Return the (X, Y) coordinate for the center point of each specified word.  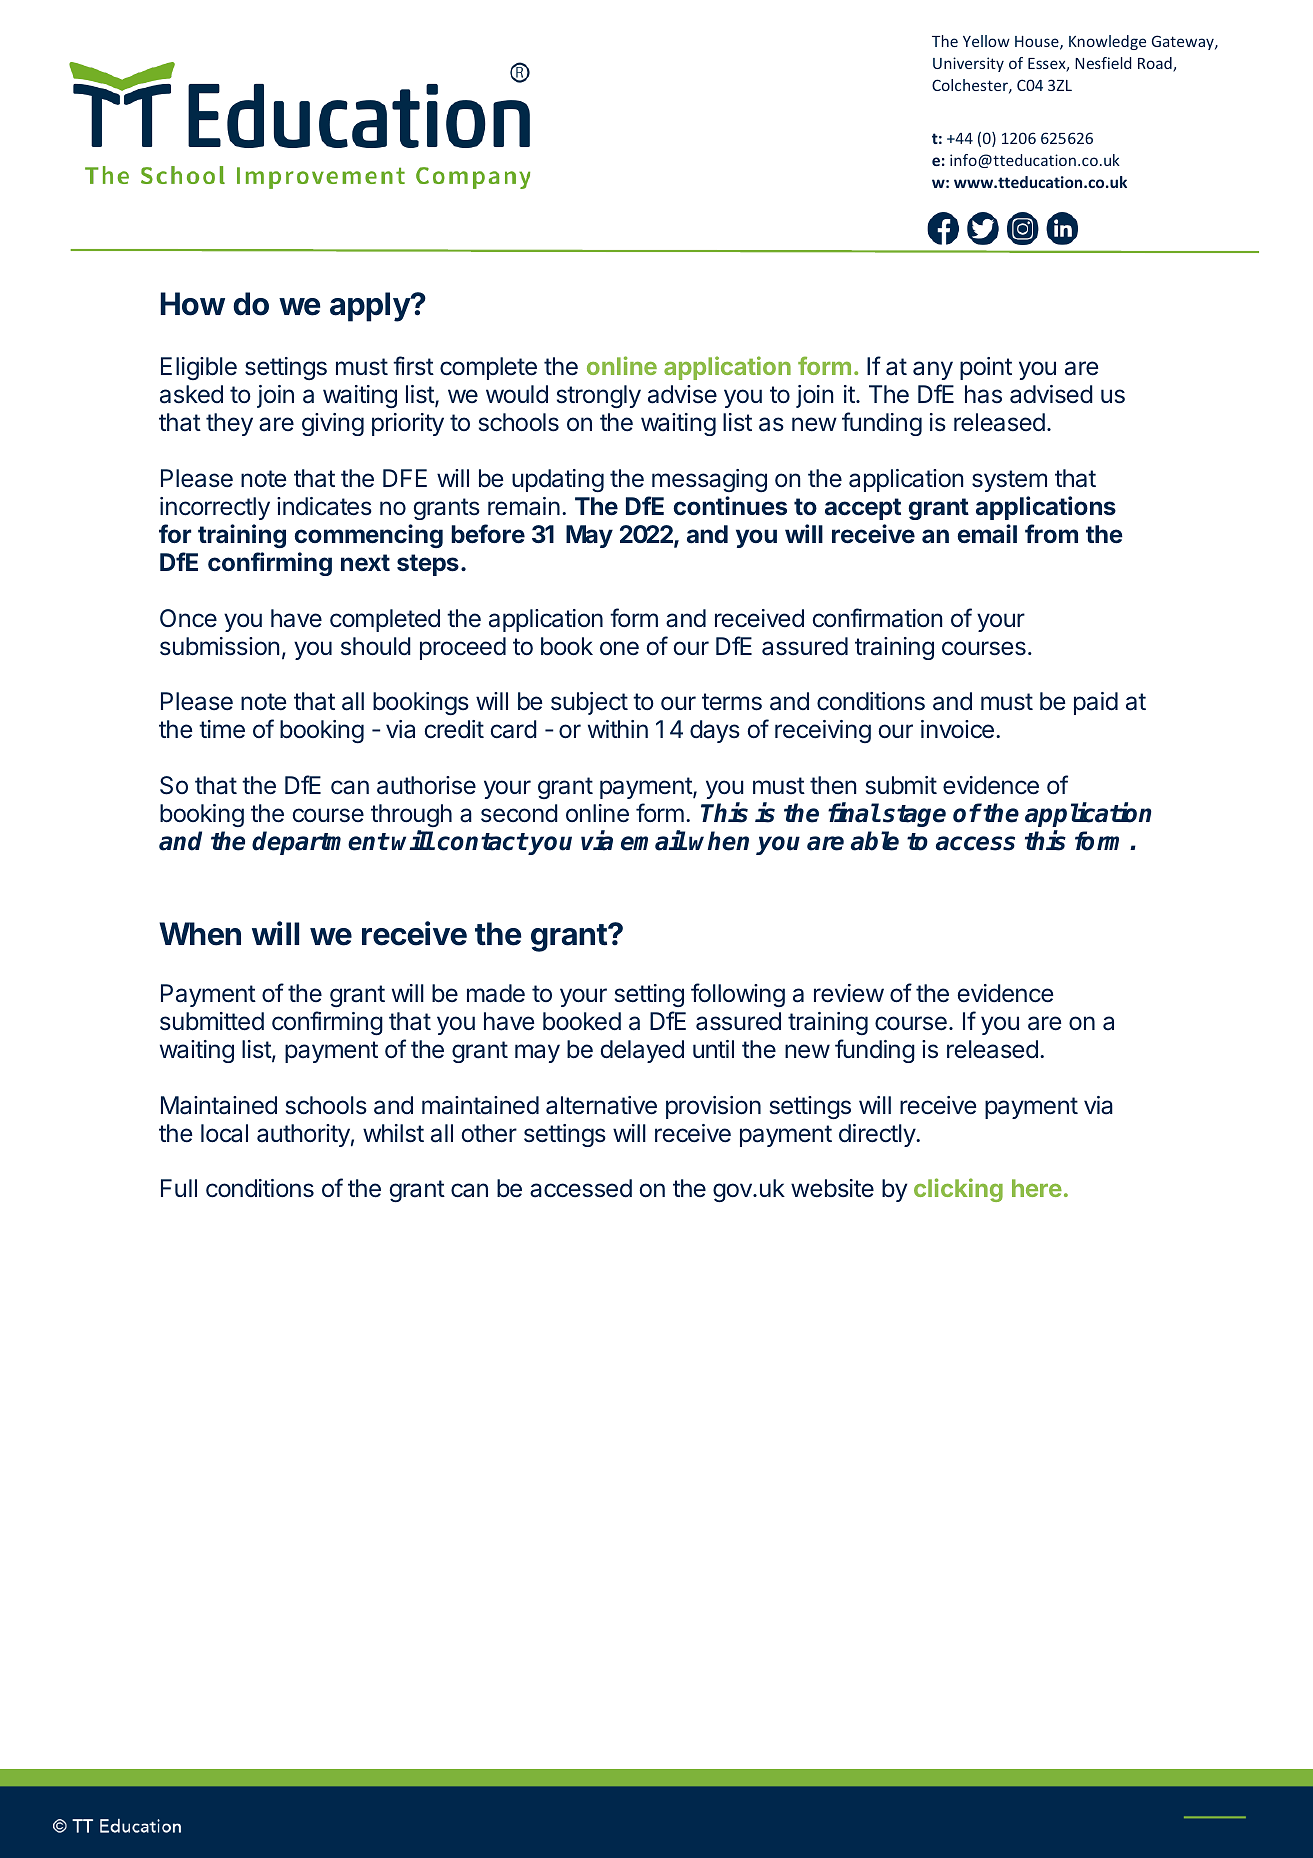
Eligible (199, 368)
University (968, 64)
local (224, 1133)
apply (371, 307)
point (986, 368)
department (320, 843)
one (619, 648)
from (1051, 533)
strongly (599, 396)
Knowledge (1107, 42)
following (738, 995)
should (376, 646)
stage (914, 816)
